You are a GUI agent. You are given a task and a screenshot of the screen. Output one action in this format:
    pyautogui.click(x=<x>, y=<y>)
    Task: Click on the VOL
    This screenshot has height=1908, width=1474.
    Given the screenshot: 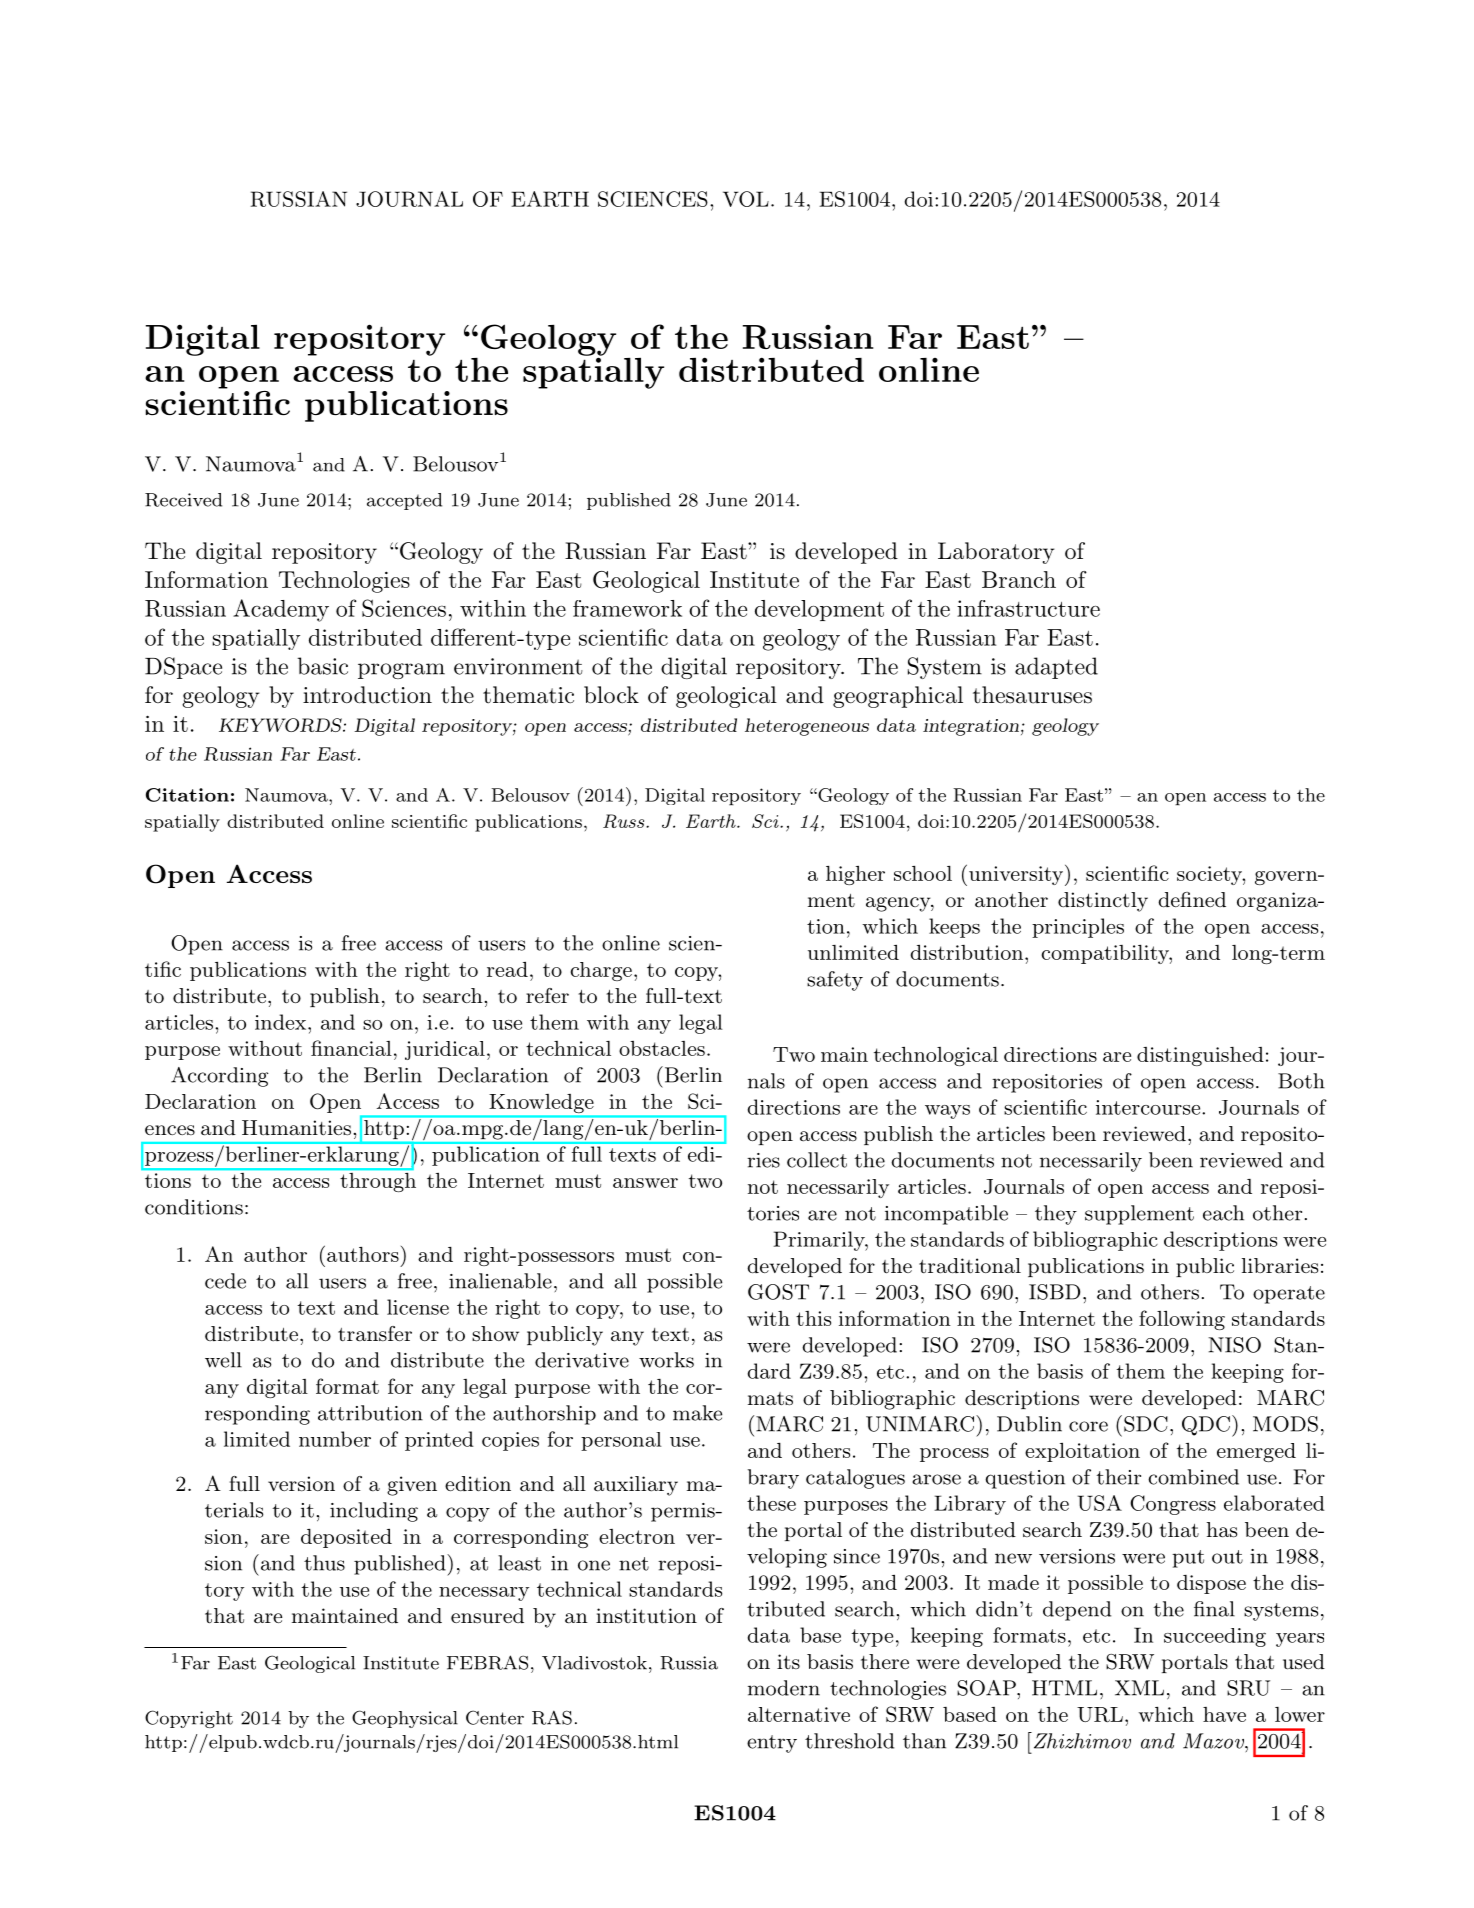 What is the action you would take?
    pyautogui.click(x=746, y=199)
